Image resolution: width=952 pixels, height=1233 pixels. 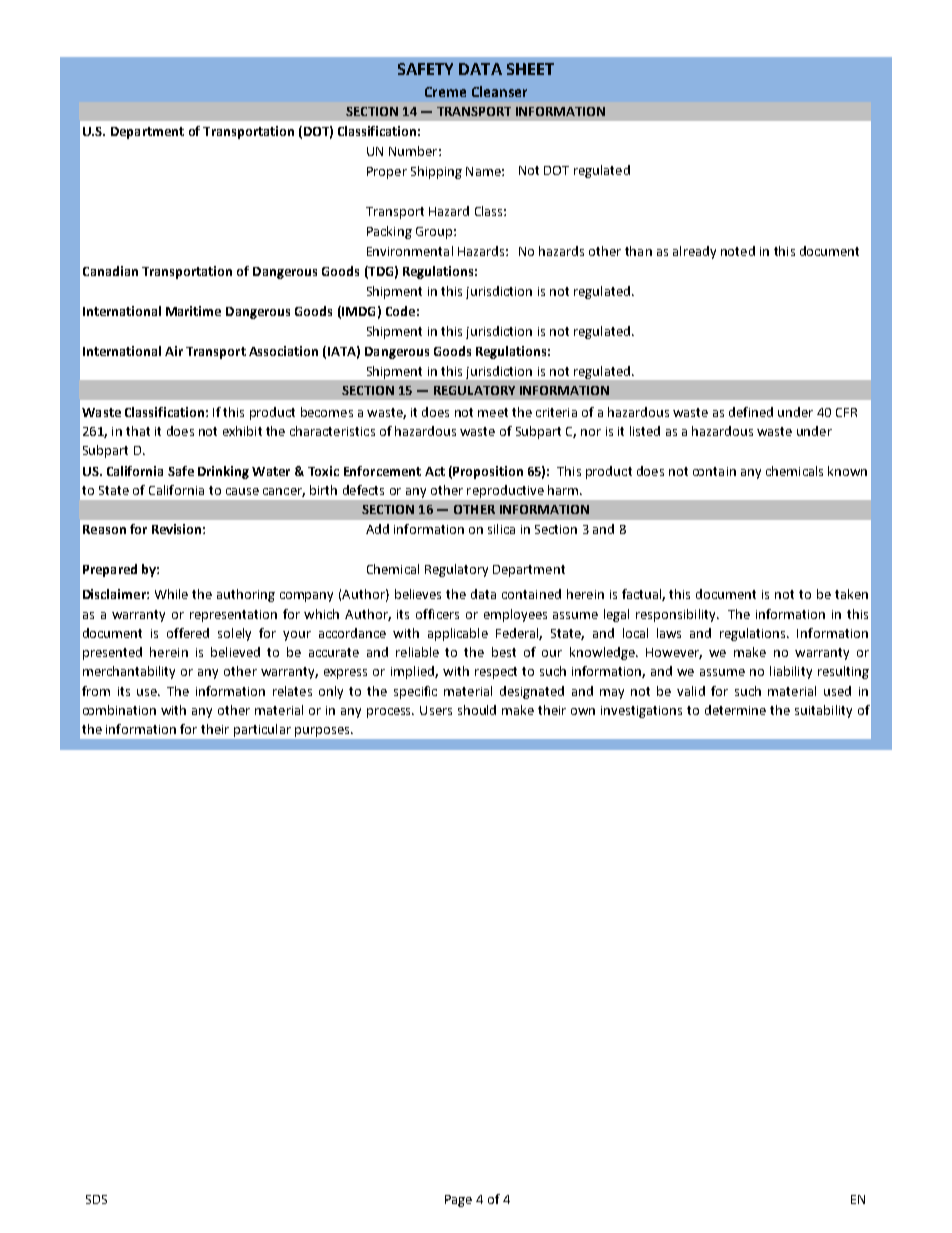 I want to click on defined, so click(x=751, y=412).
